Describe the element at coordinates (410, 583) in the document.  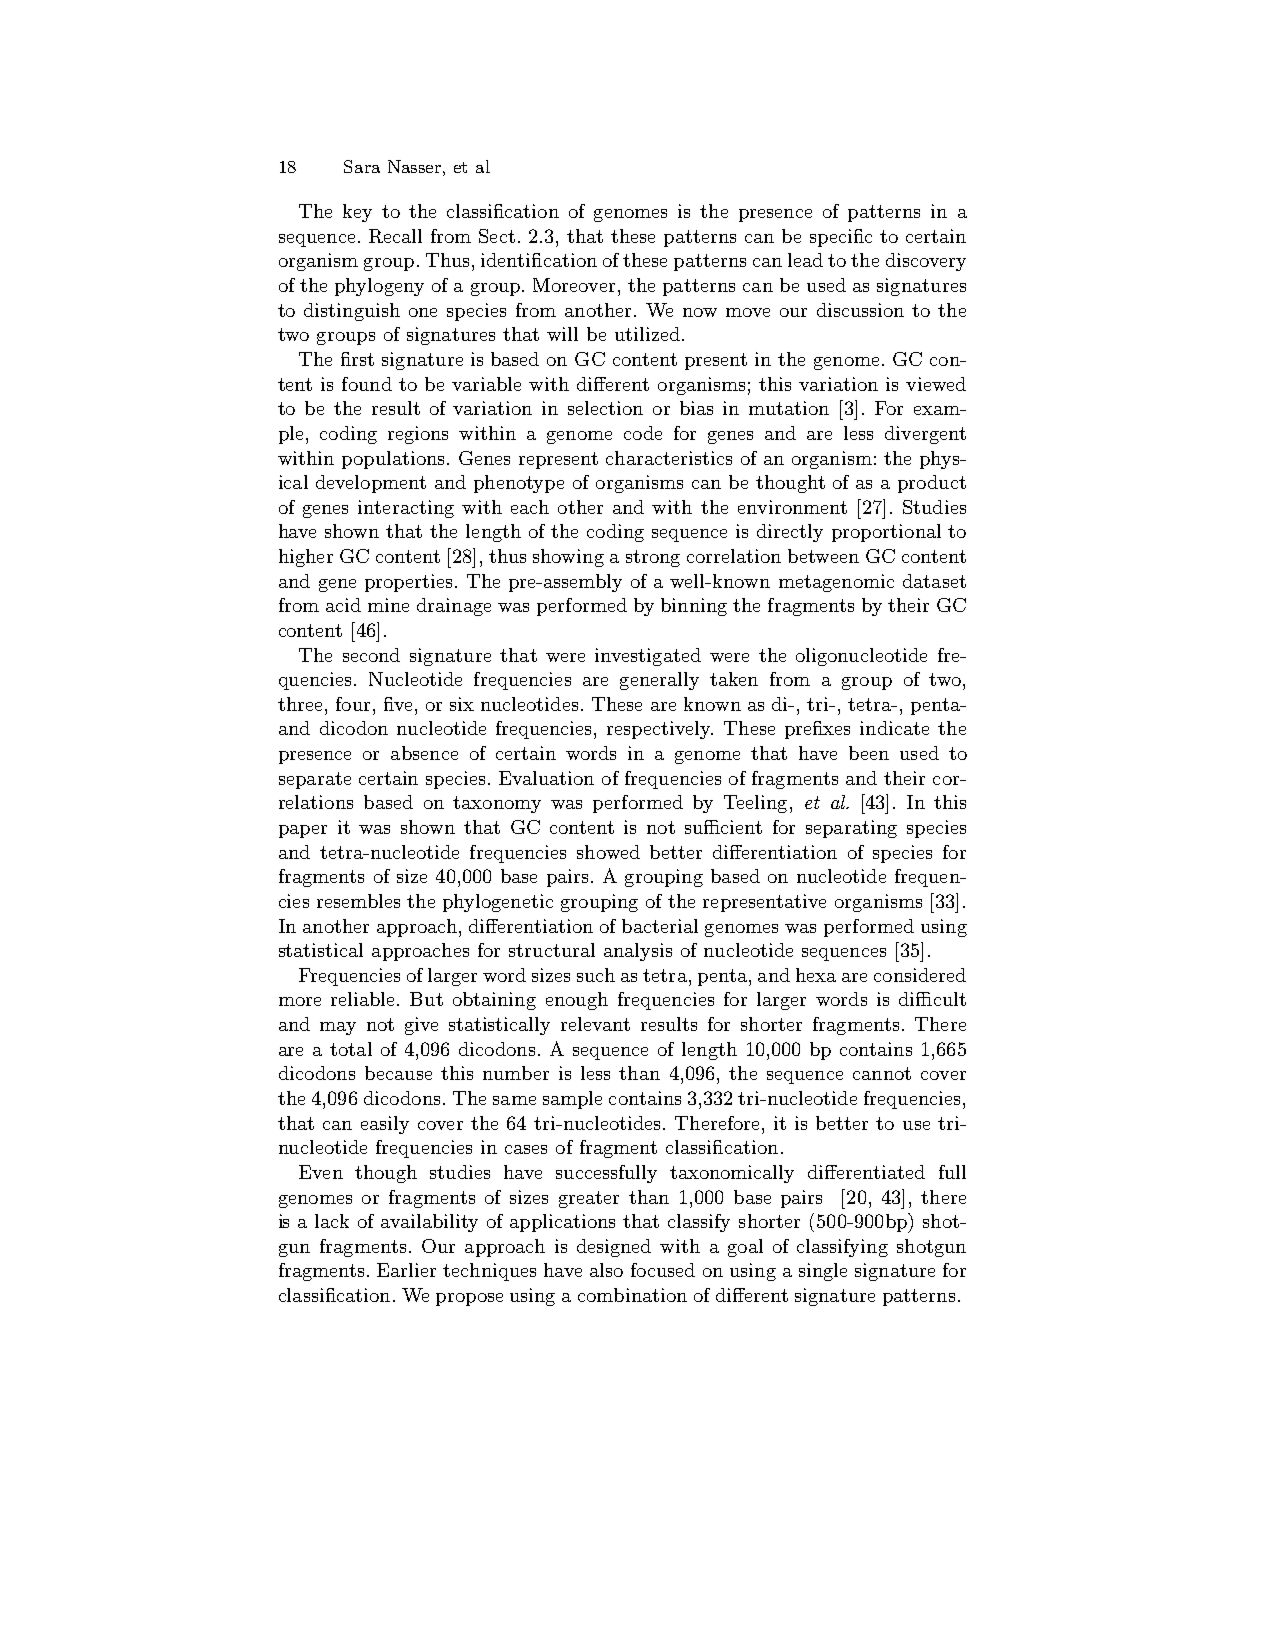
I see `properties` at that location.
